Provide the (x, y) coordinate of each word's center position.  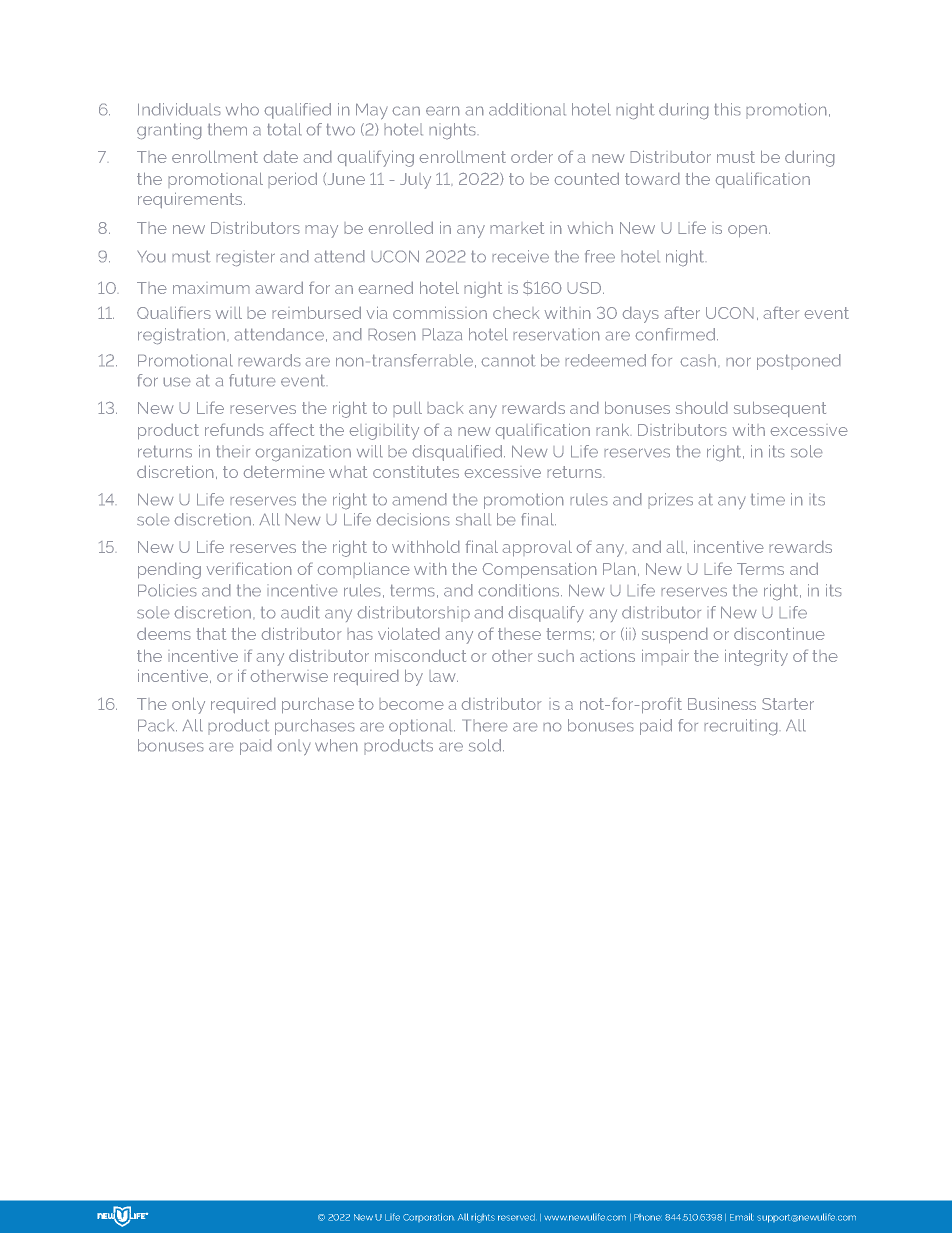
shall (473, 519)
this (727, 109)
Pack (157, 725)
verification (249, 568)
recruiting (742, 727)
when (336, 745)
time (768, 499)
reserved (516, 1217)
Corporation (428, 1217)
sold (486, 745)
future (252, 380)
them (227, 129)
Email (741, 1217)
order (532, 156)
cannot (508, 360)
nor (738, 362)
